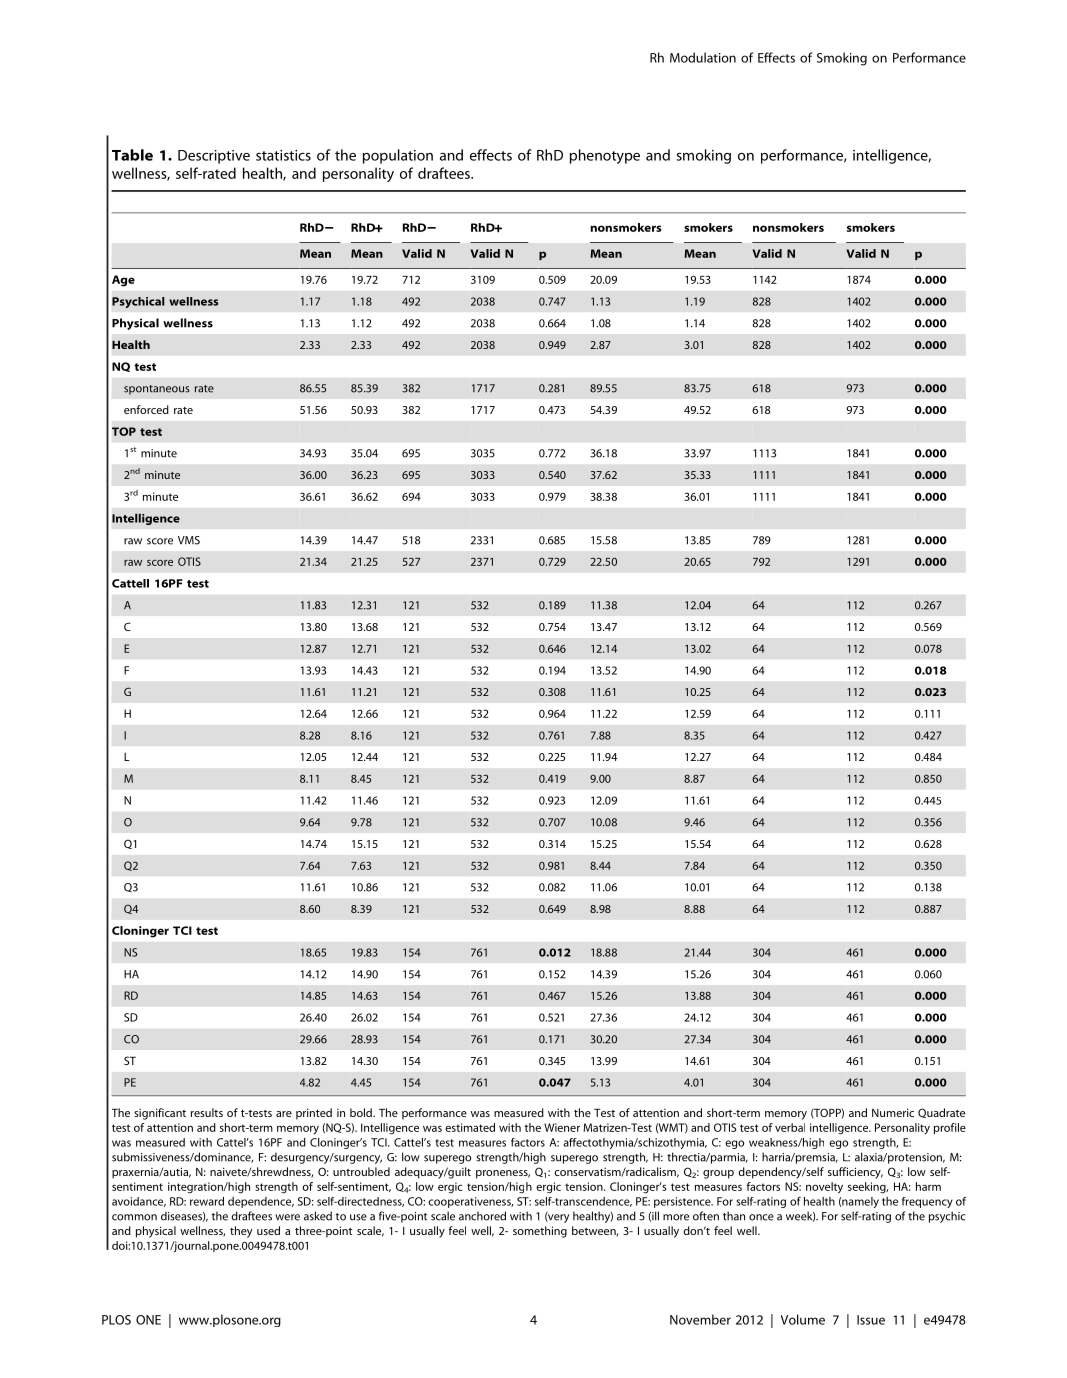  What do you see at coordinates (703, 57) in the screenshot?
I see `Modulation` at bounding box center [703, 57].
